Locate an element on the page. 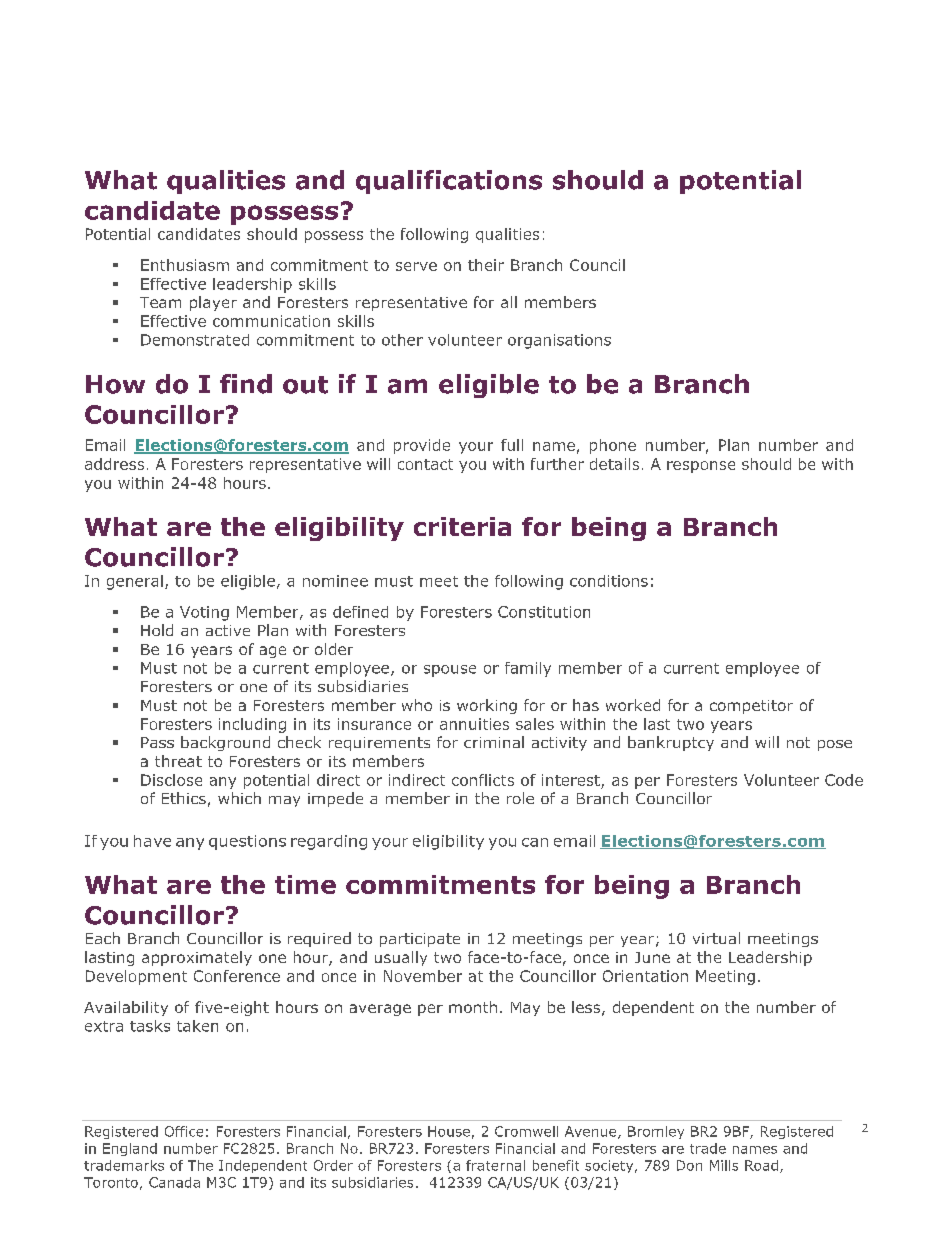 The width and height of the image is (952, 1233). qualifications is located at coordinates (449, 182).
